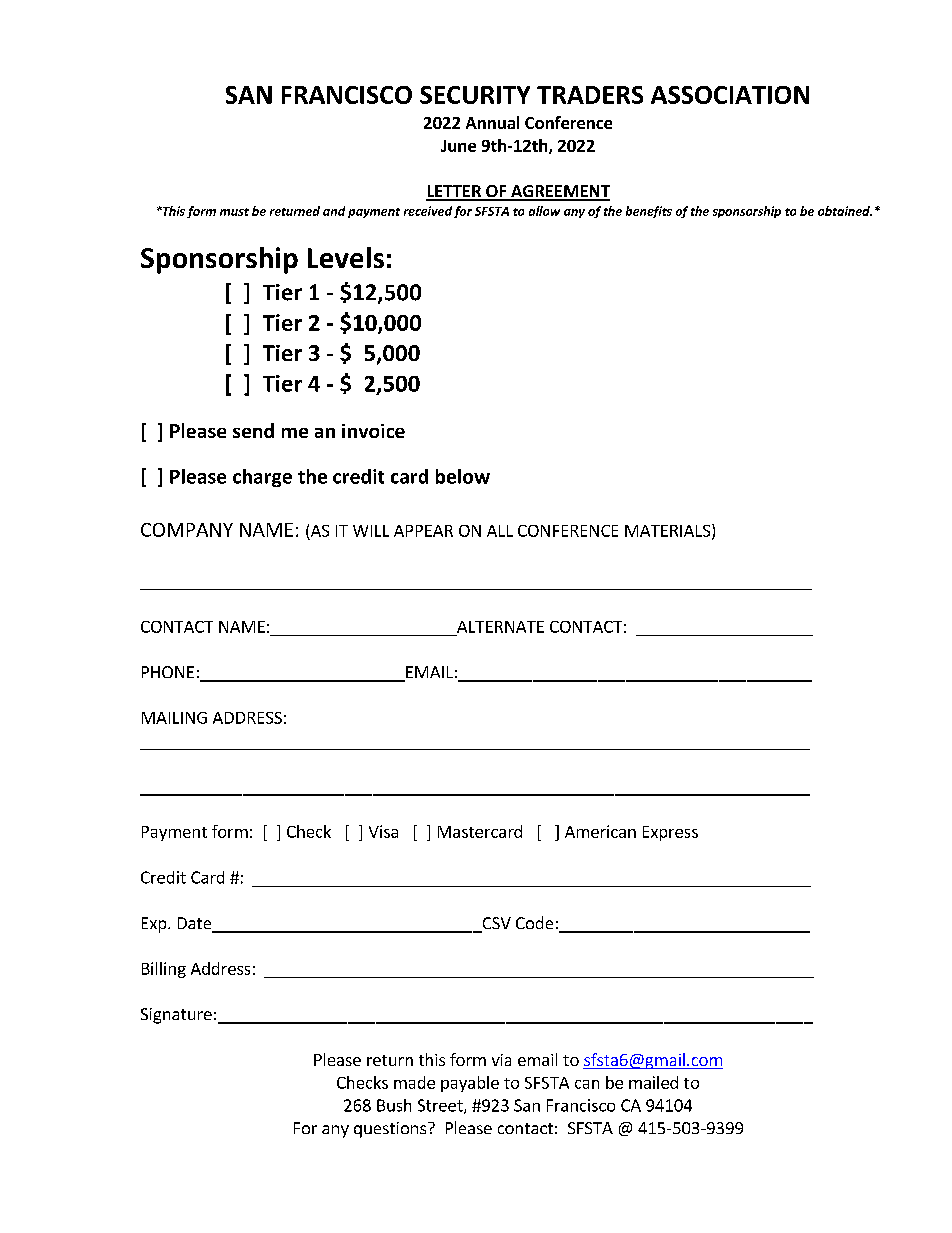  Describe the element at coordinates (470, 1084) in the image. I see `payable` at that location.
